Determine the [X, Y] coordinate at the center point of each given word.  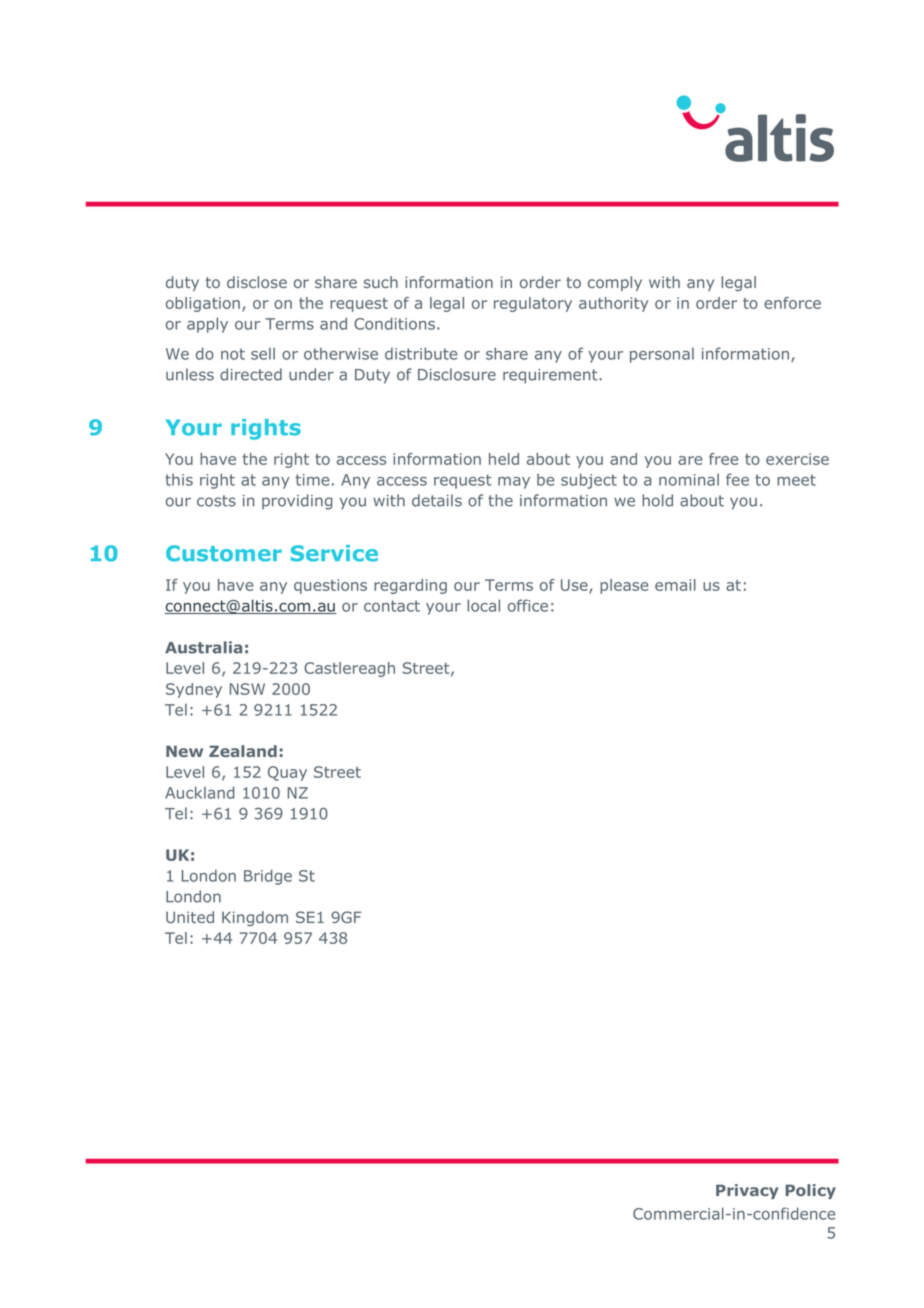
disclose [257, 282]
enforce [792, 303]
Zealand [243, 751]
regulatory [533, 304]
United [190, 917]
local [483, 605]
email [675, 585]
